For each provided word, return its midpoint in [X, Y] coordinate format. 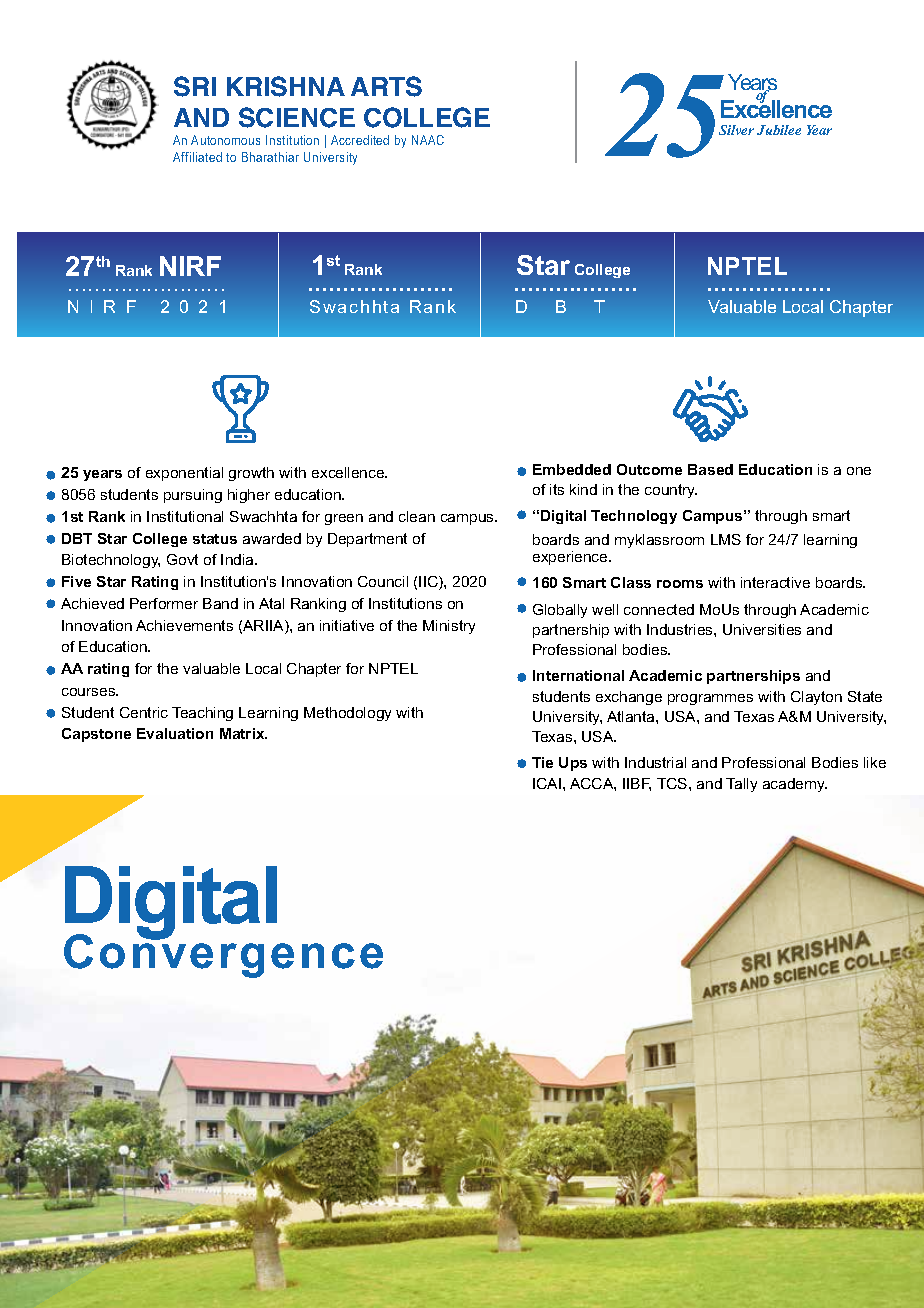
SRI [195, 86]
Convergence [223, 955]
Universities [762, 629]
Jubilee [779, 130]
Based [710, 469]
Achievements [184, 625]
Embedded [572, 469]
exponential [184, 474]
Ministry [449, 627]
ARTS [386, 86]
